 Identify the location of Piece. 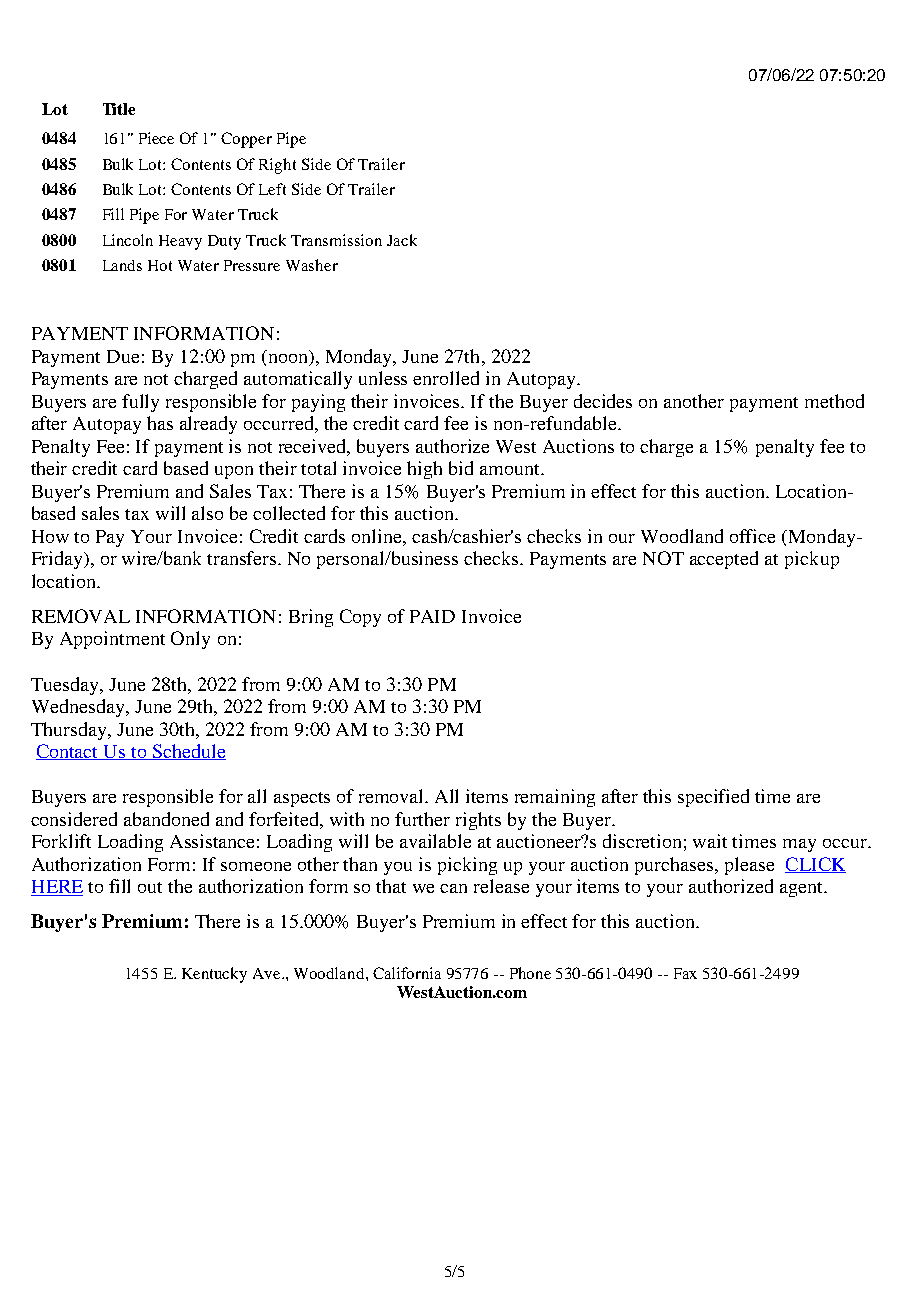
(156, 138).
